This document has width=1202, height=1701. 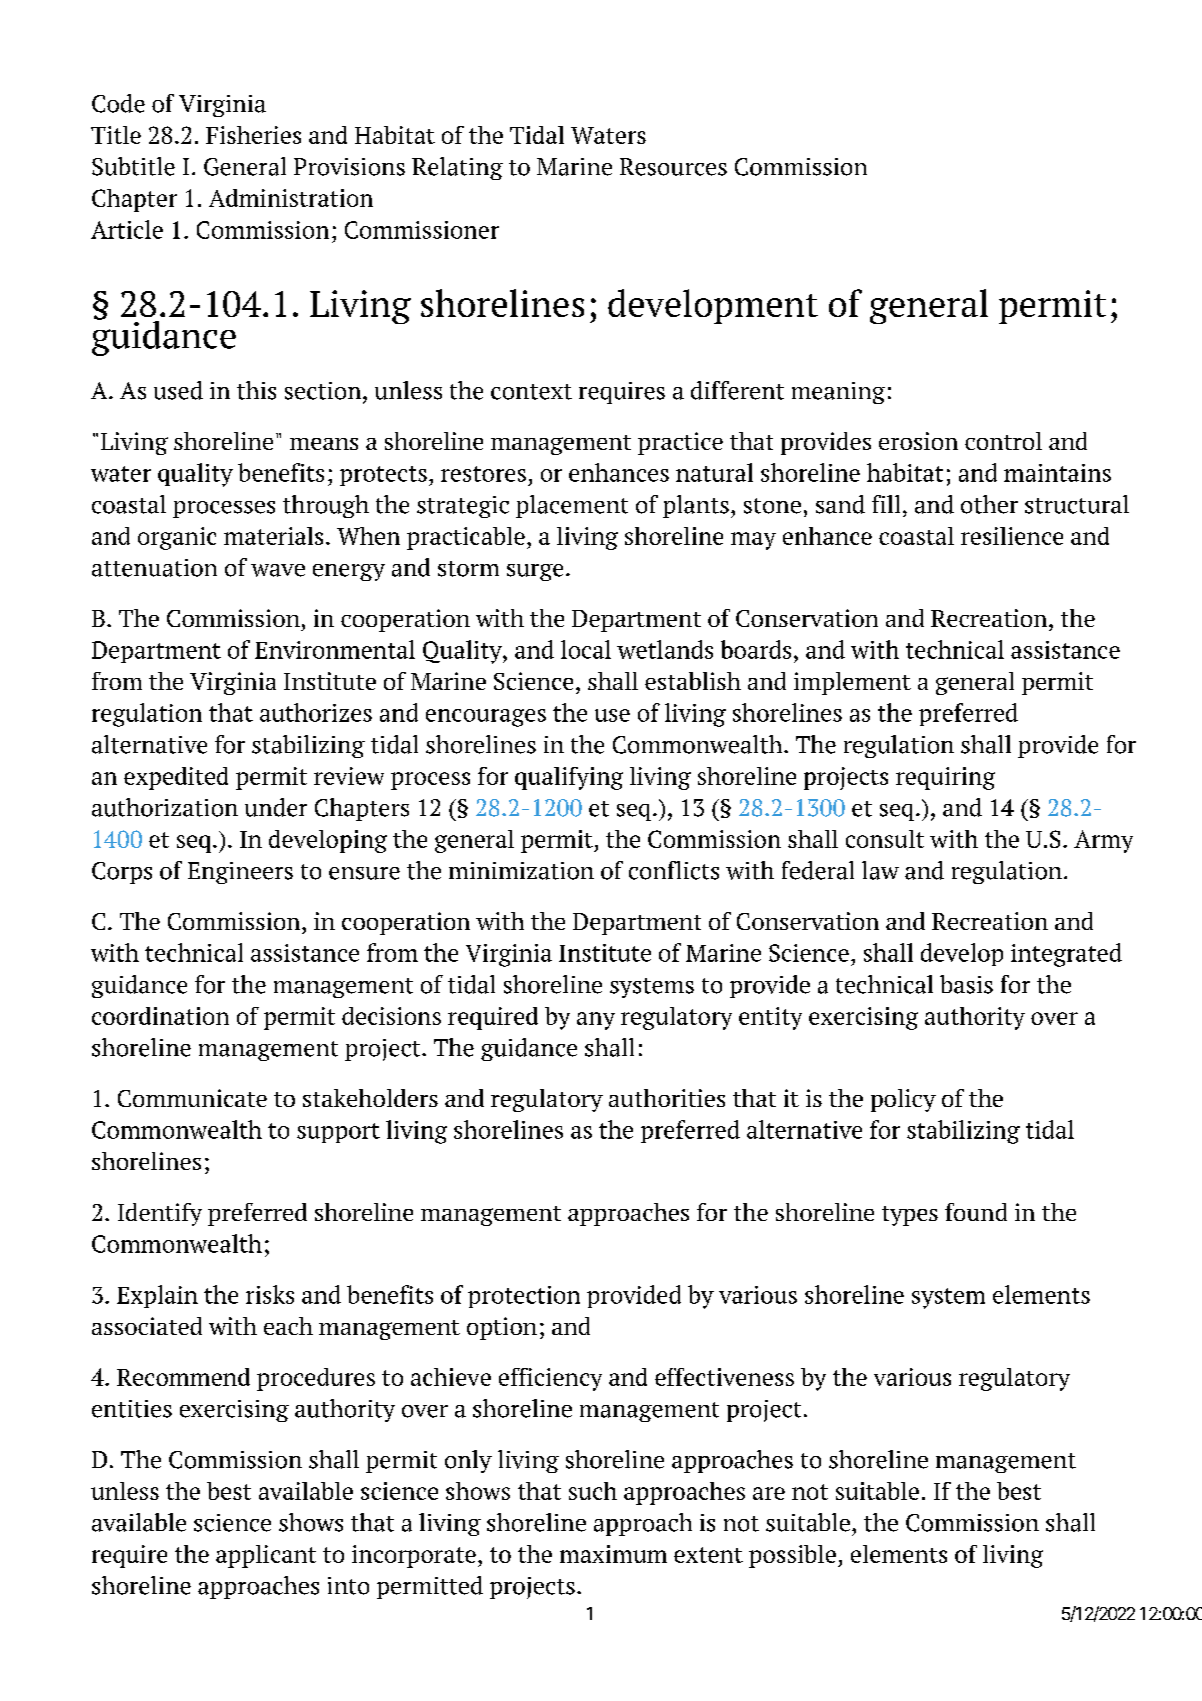 What do you see at coordinates (586, 649) in the document?
I see `local` at bounding box center [586, 649].
